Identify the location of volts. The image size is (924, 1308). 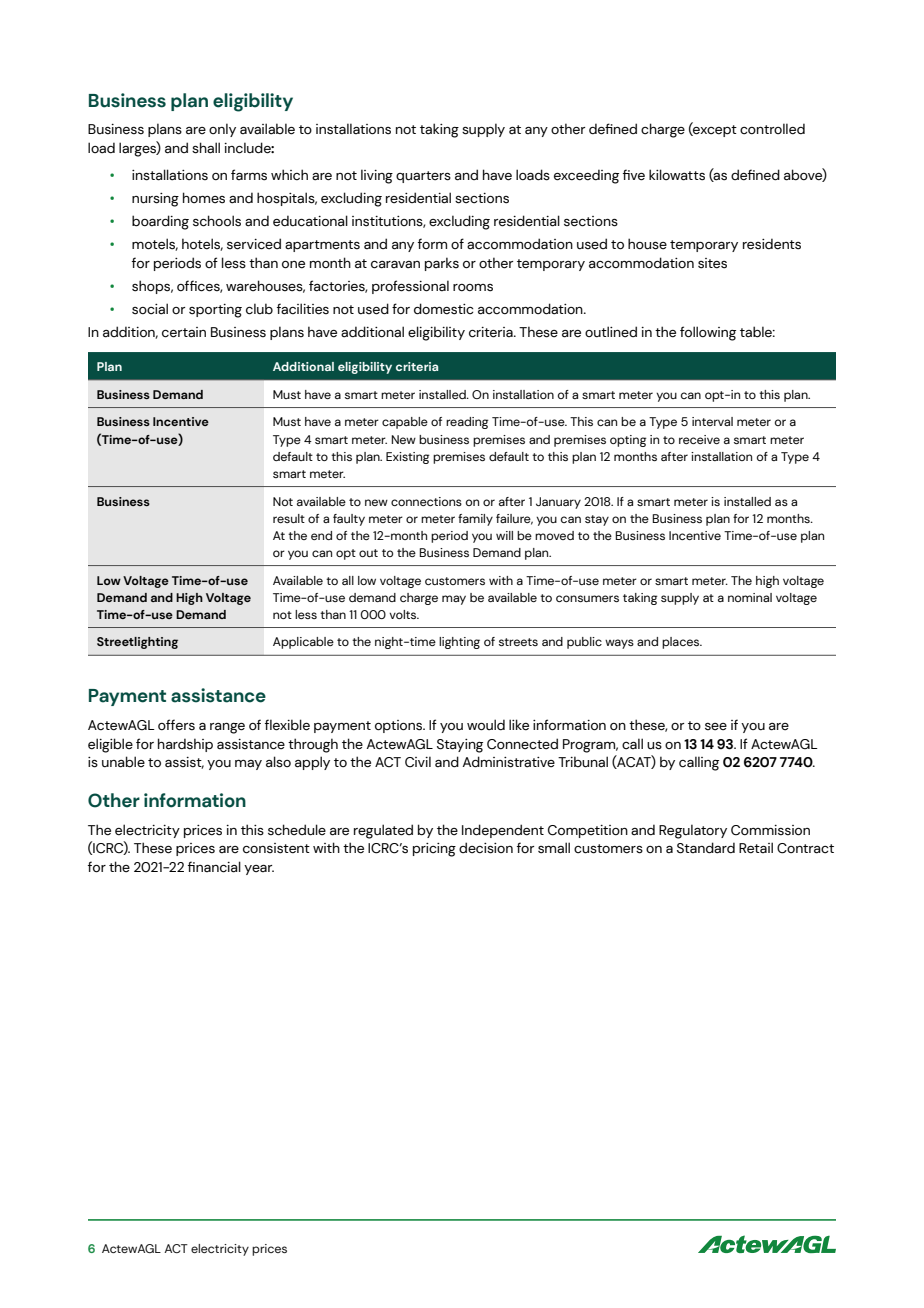
(404, 614).
